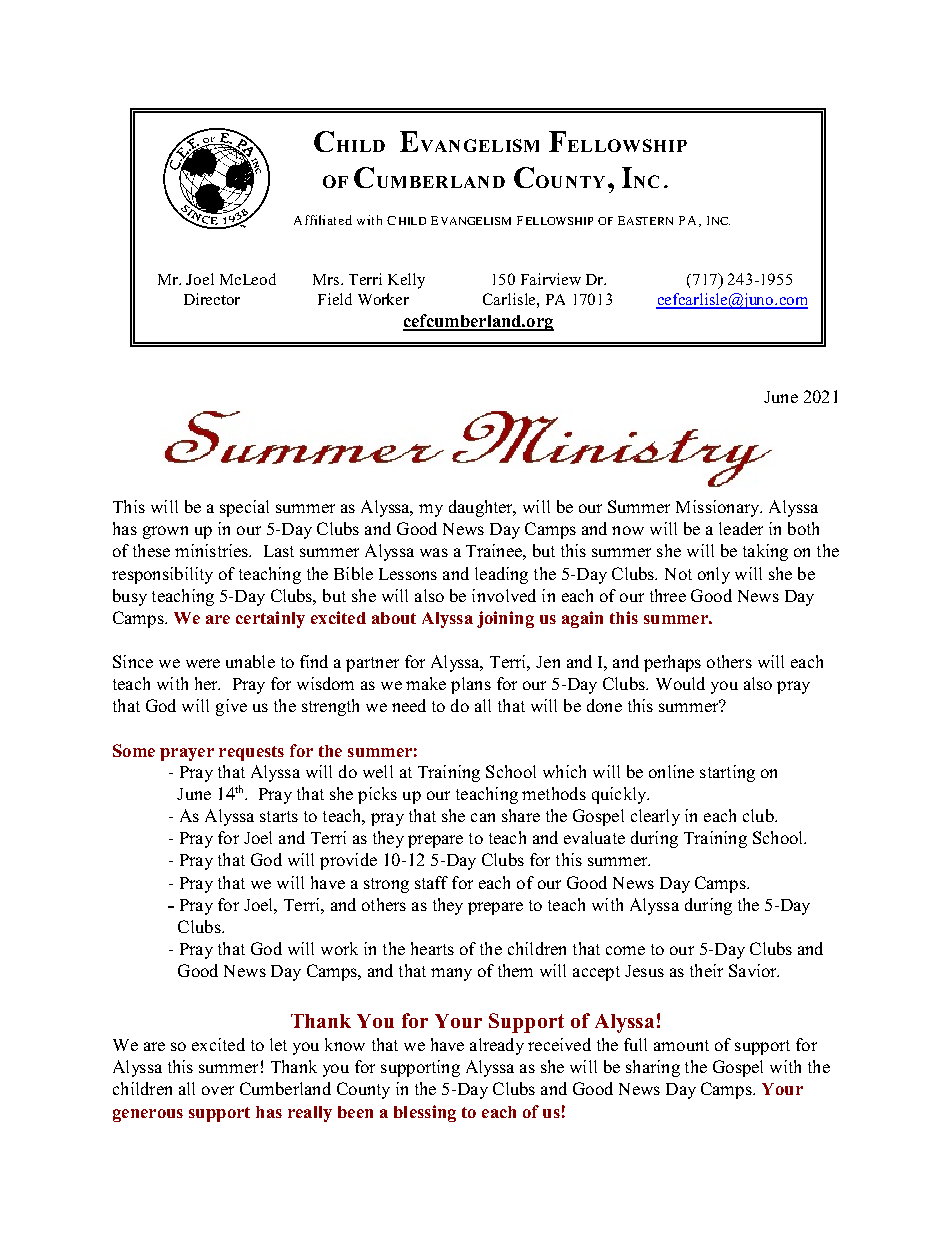  I want to click on Kelly, so click(406, 281).
